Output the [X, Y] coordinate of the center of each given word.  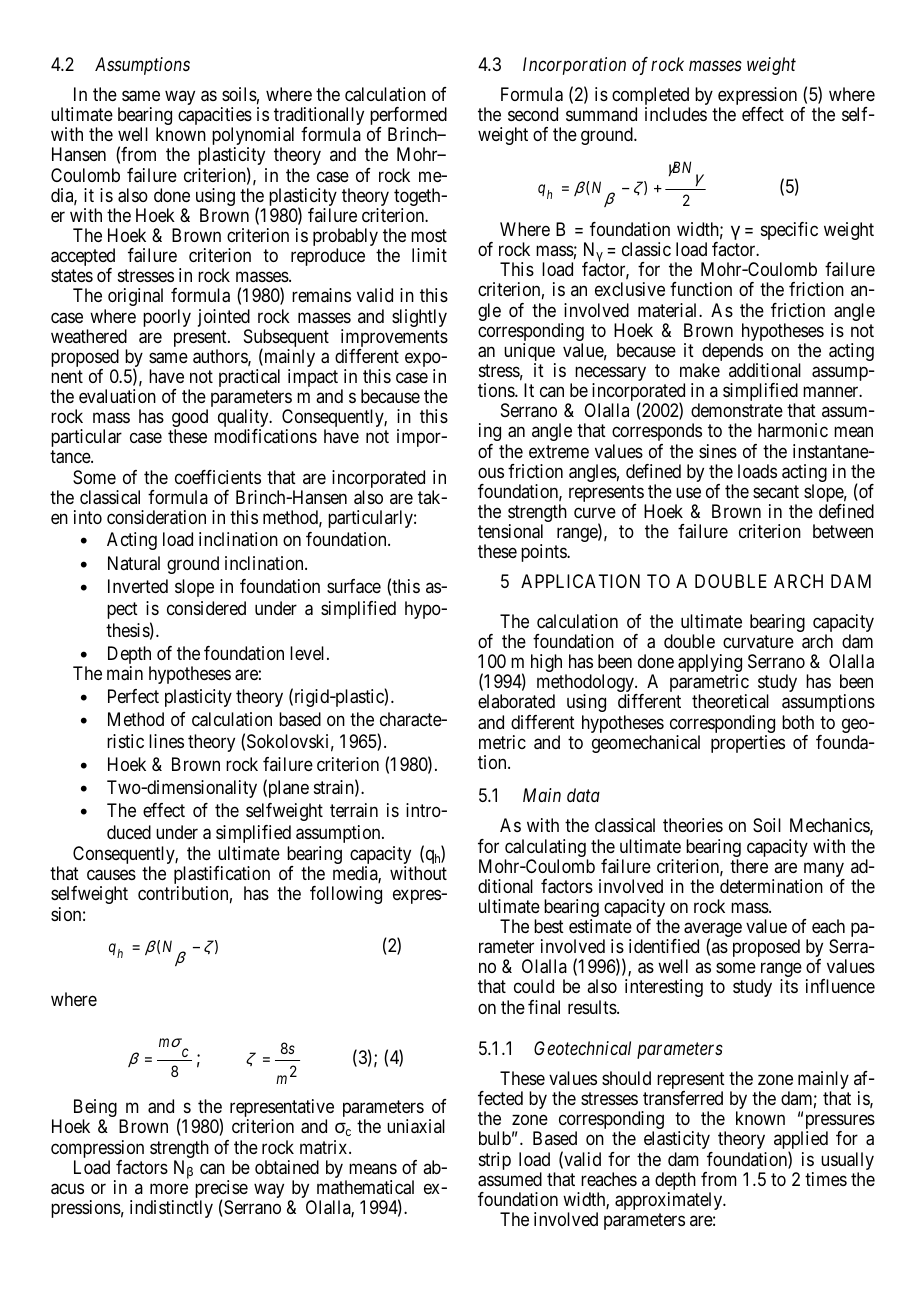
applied [801, 1141]
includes [676, 114]
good [190, 419]
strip [495, 1161]
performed [408, 117]
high [546, 663]
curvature [758, 642]
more [169, 1188]
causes [111, 875]
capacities [215, 117]
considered [206, 608]
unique [530, 353]
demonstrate [737, 410]
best [549, 926]
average [713, 931]
